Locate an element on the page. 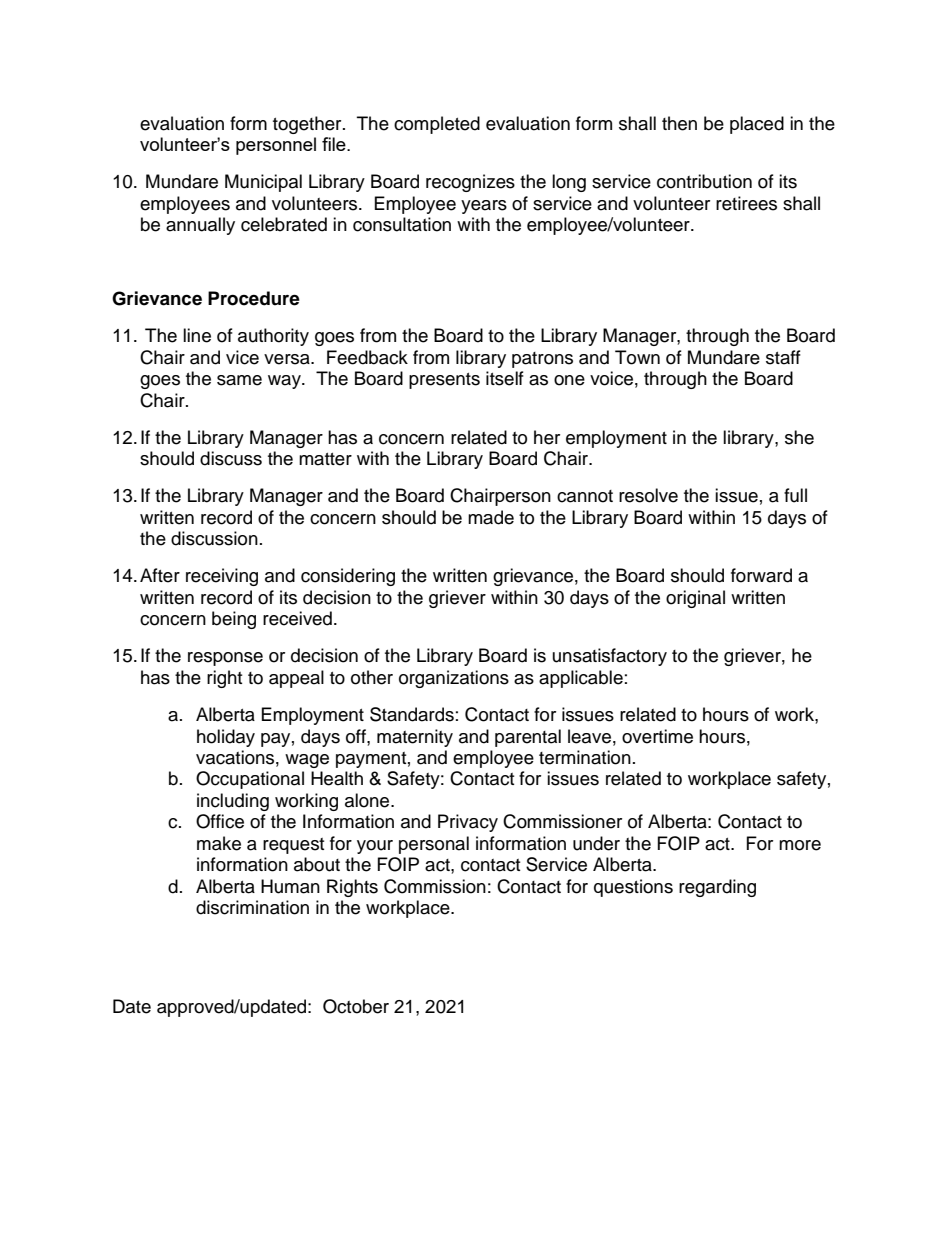 The image size is (952, 1233). forward is located at coordinates (761, 575).
